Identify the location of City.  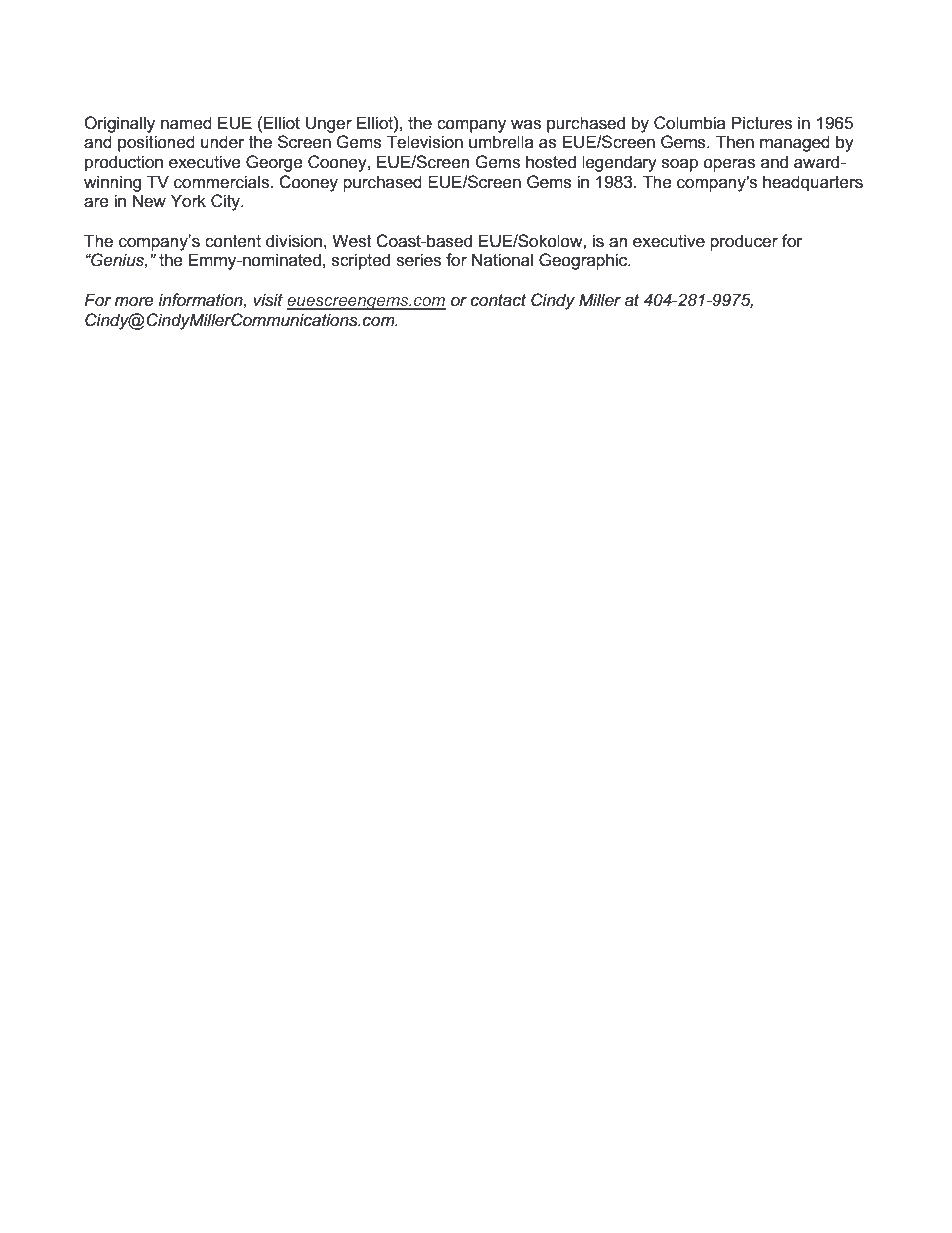
(227, 202).
